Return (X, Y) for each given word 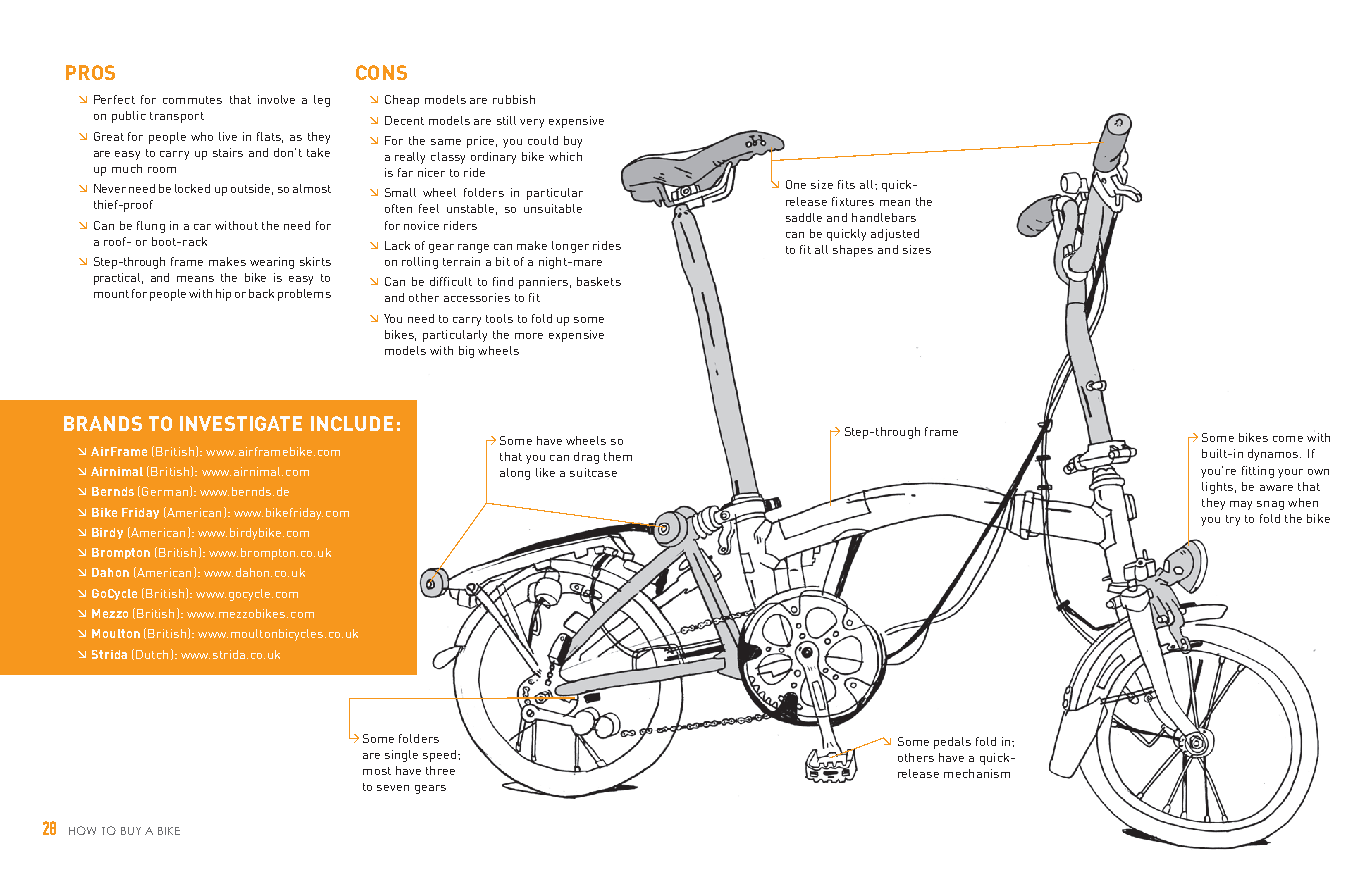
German (165, 491)
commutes (192, 100)
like (545, 472)
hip (223, 295)
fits (846, 184)
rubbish (514, 99)
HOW (82, 830)
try (1233, 520)
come (1288, 439)
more (529, 336)
